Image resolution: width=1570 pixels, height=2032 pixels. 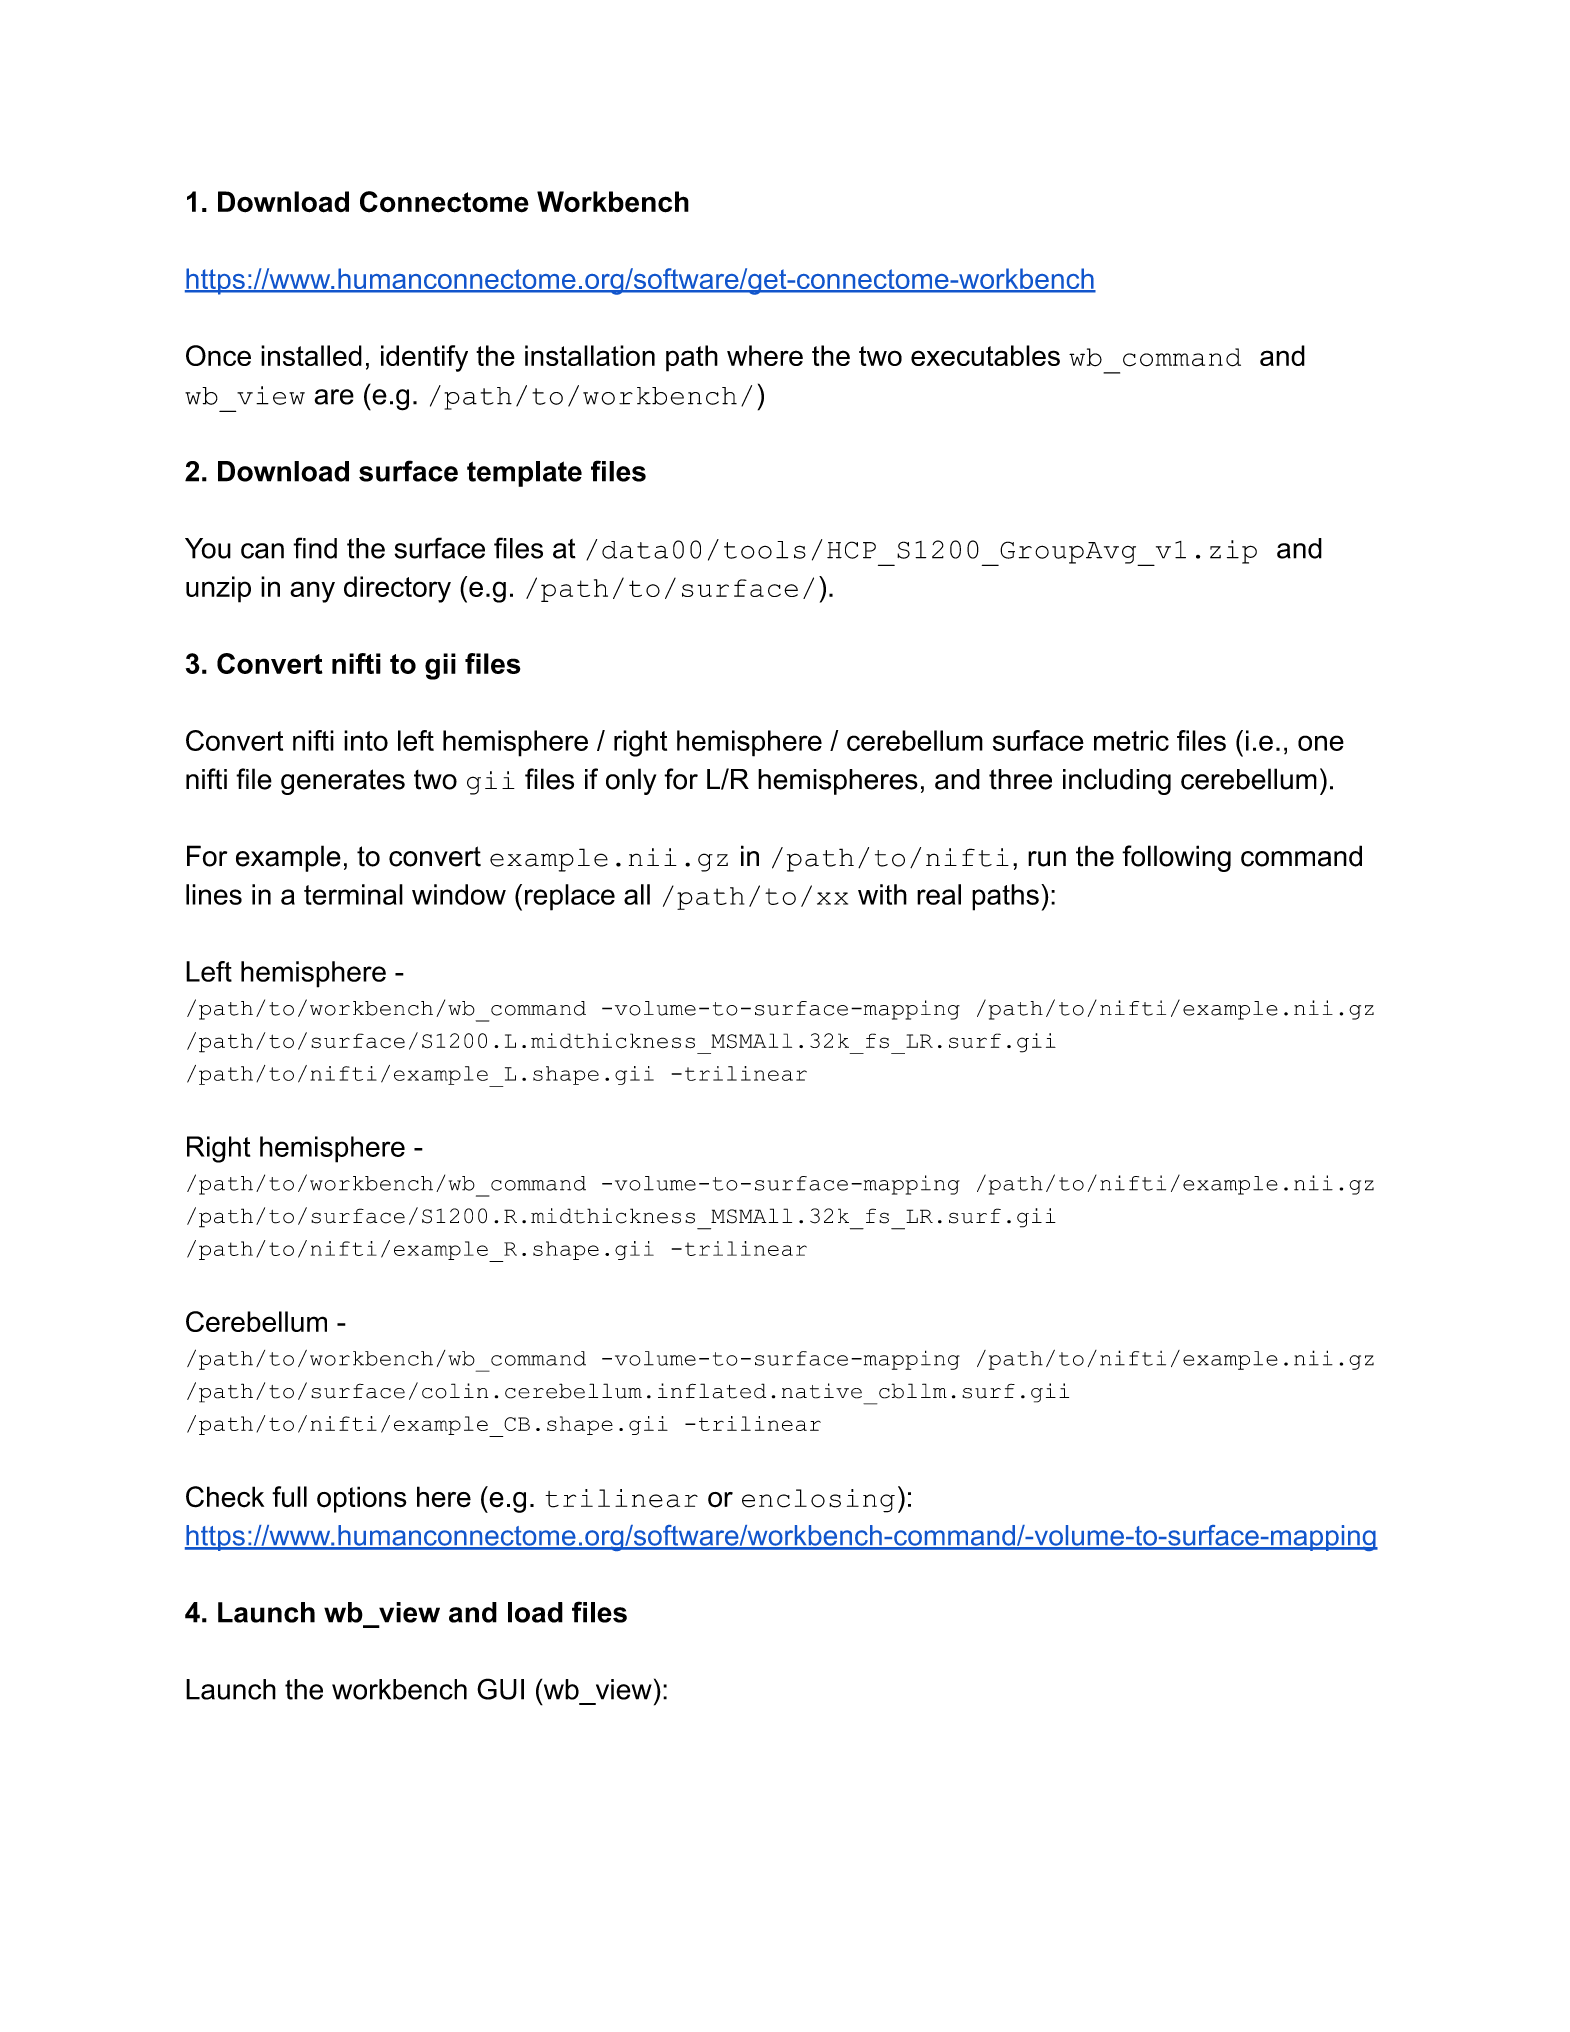 I want to click on executables, so click(x=985, y=355).
